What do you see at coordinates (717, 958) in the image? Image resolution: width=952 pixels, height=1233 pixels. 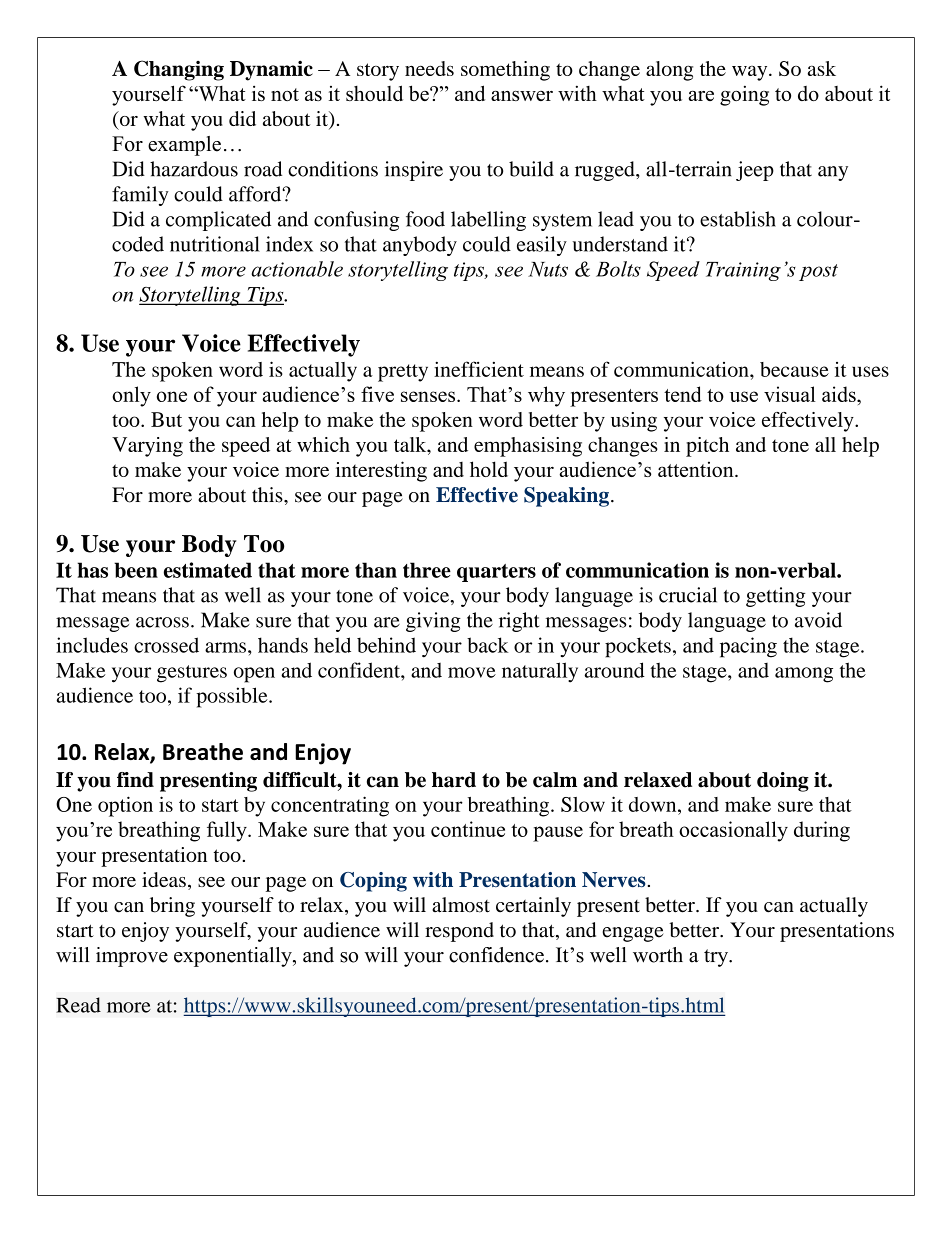 I see `try` at bounding box center [717, 958].
